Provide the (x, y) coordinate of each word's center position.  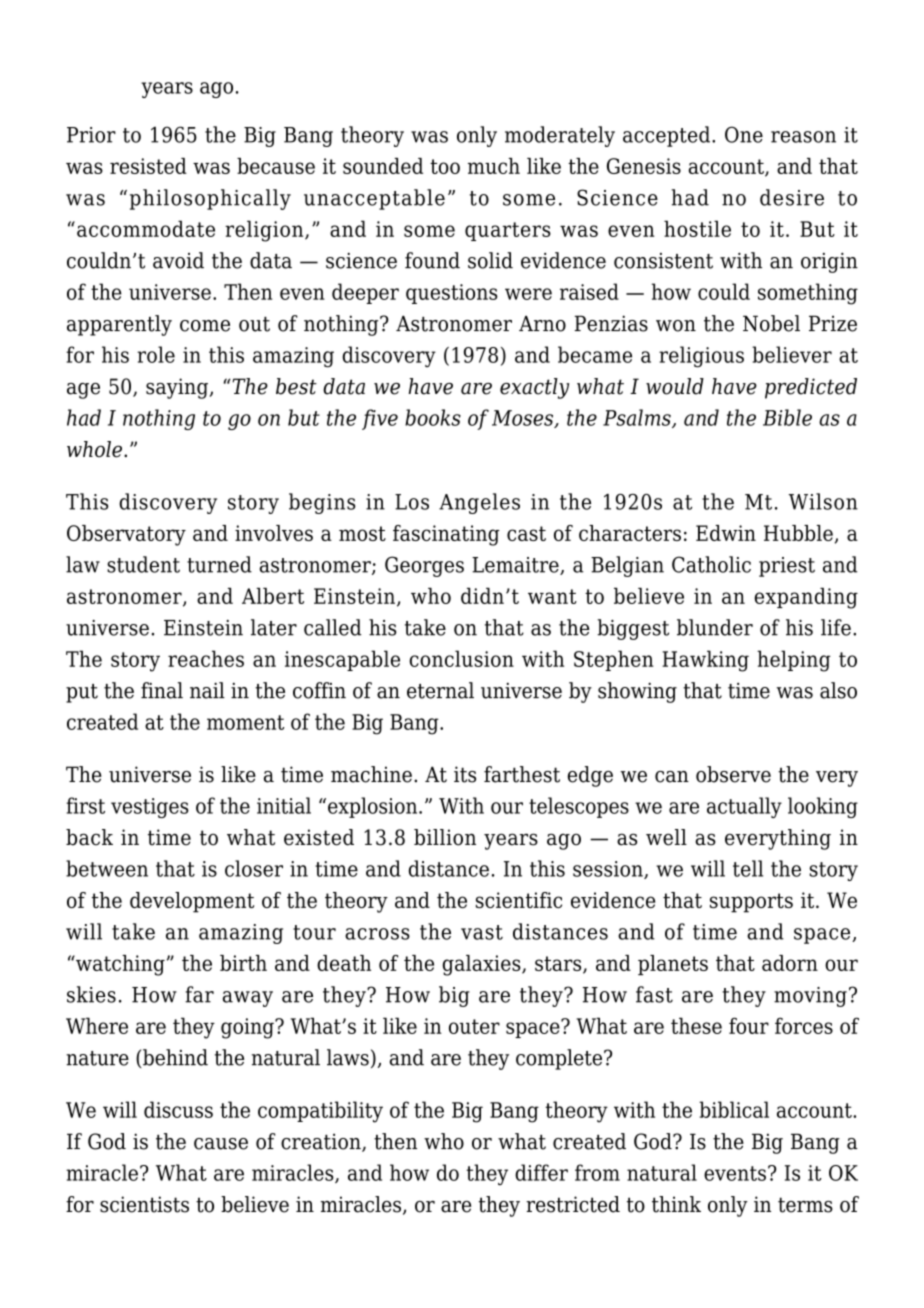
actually (744, 807)
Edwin (726, 533)
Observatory (126, 535)
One (744, 134)
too (445, 166)
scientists (144, 1204)
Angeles (479, 503)
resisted (148, 166)
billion (445, 837)
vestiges (150, 808)
